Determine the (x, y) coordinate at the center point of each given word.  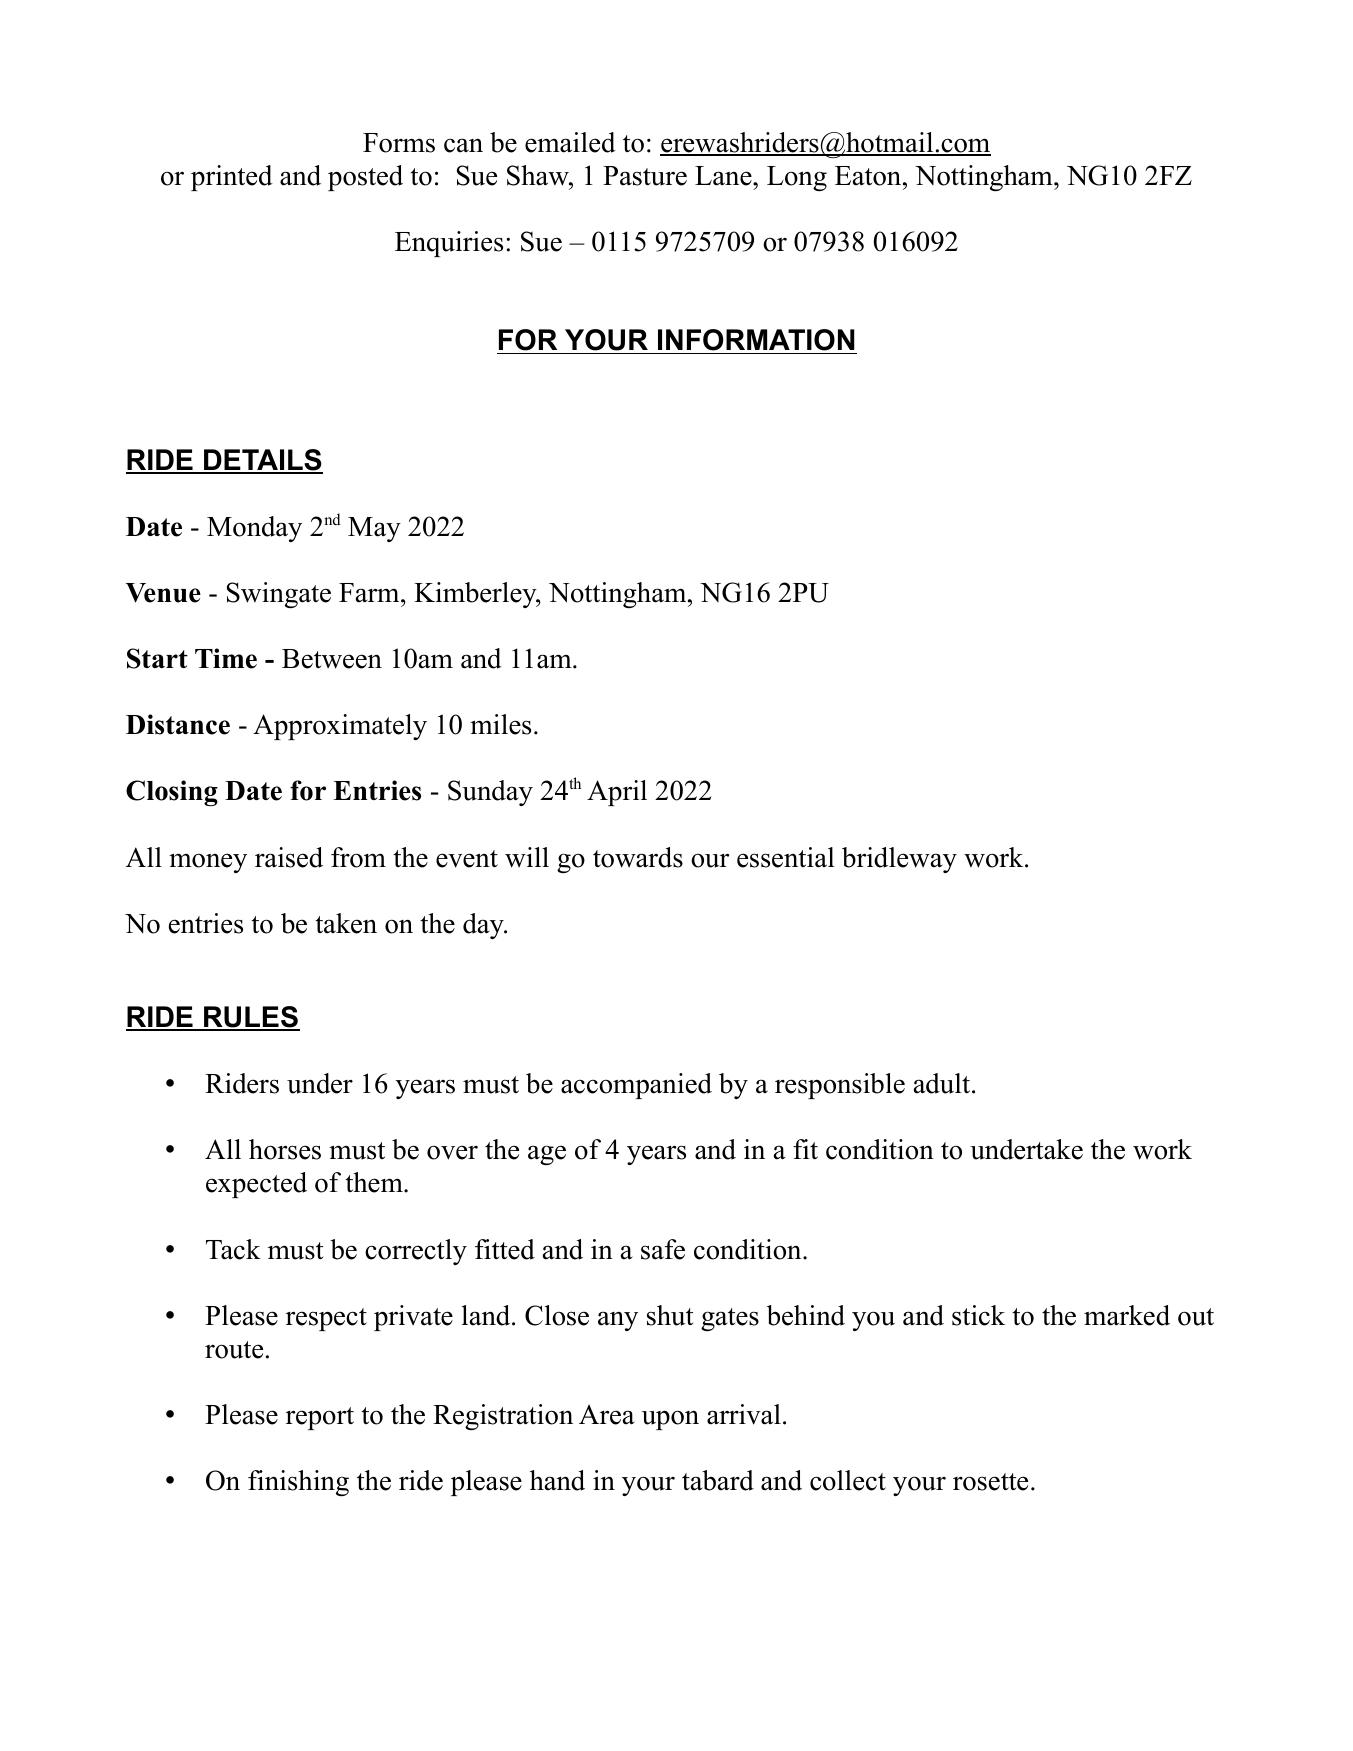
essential (786, 857)
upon (670, 1420)
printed (232, 178)
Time (226, 658)
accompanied (636, 1086)
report (320, 1418)
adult (943, 1083)
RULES (251, 1018)
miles (500, 724)
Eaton (869, 176)
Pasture (645, 176)
